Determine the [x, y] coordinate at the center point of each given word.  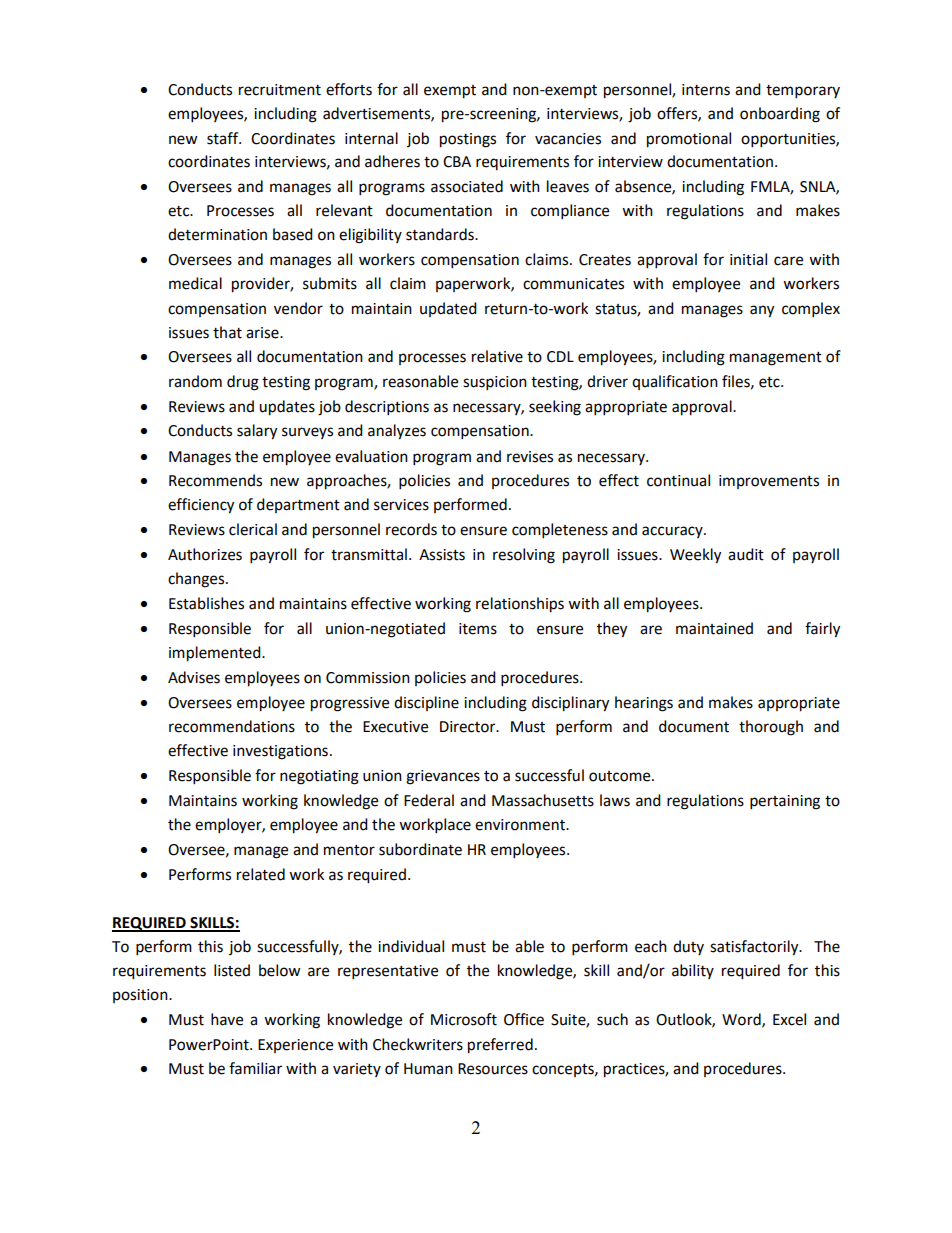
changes [197, 580]
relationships [520, 605]
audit [746, 554]
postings [468, 140]
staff [224, 138]
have [227, 1019]
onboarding [780, 115]
